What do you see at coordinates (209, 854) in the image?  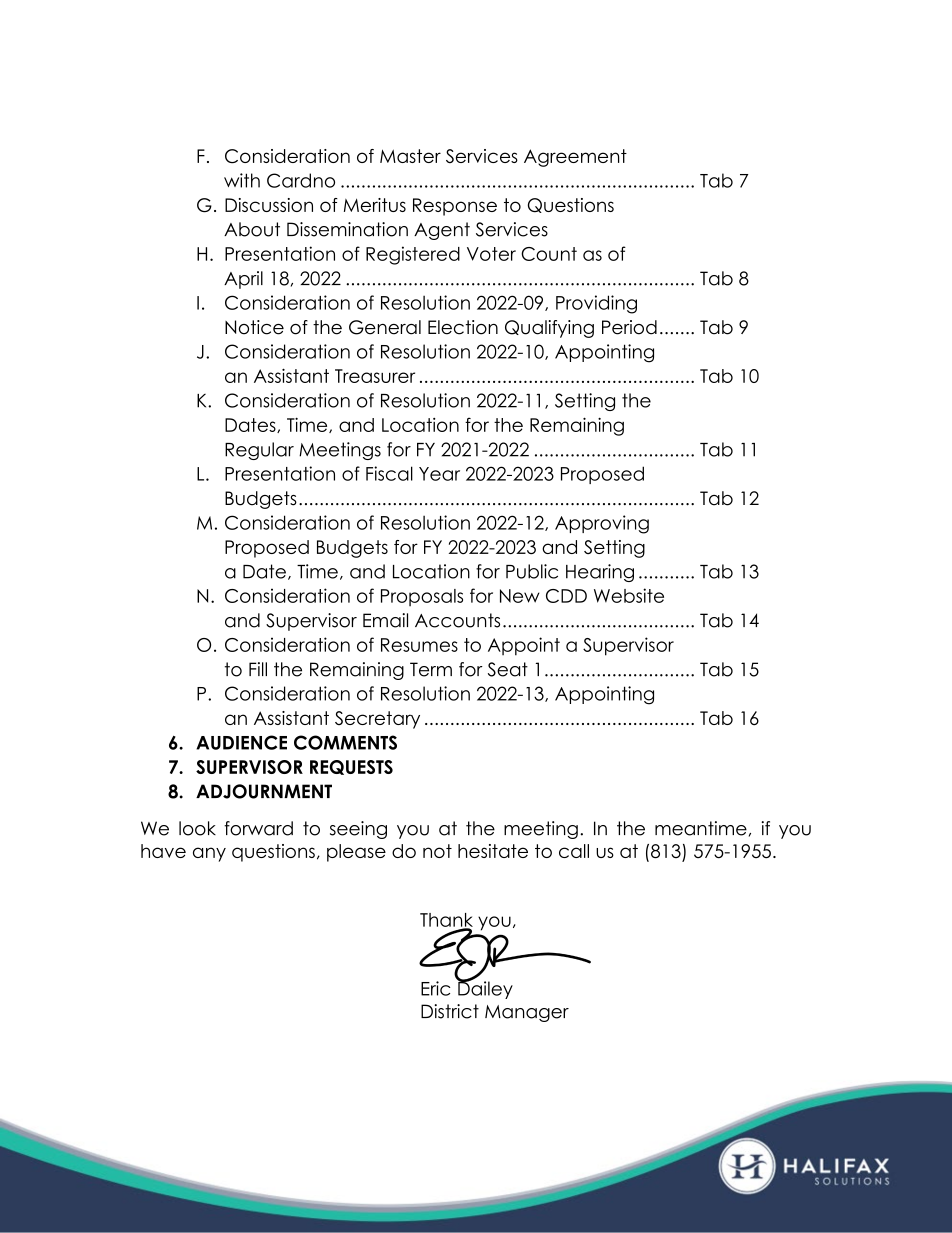 I see `any` at bounding box center [209, 854].
